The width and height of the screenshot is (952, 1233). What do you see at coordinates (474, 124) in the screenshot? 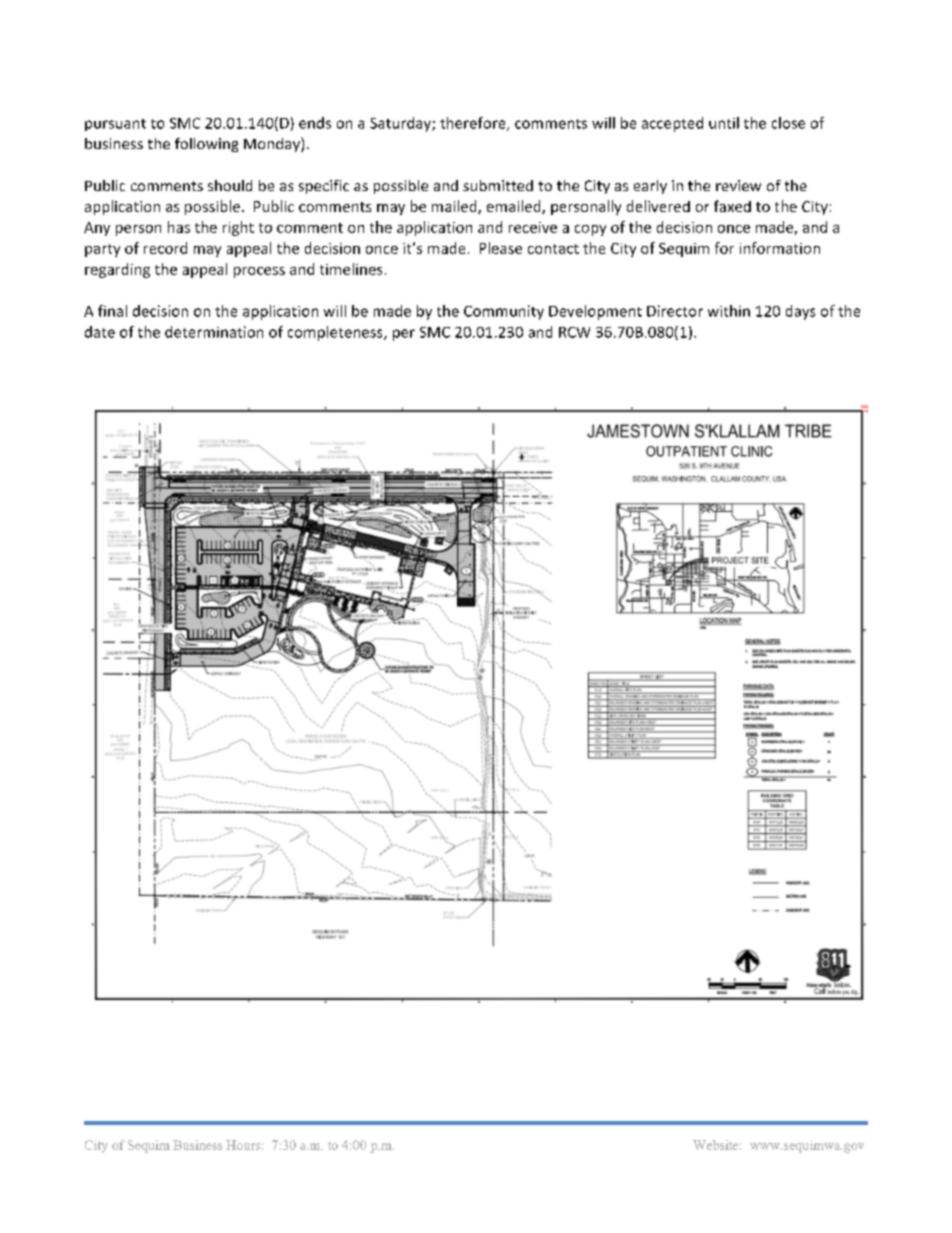
I see `therefore` at bounding box center [474, 124].
